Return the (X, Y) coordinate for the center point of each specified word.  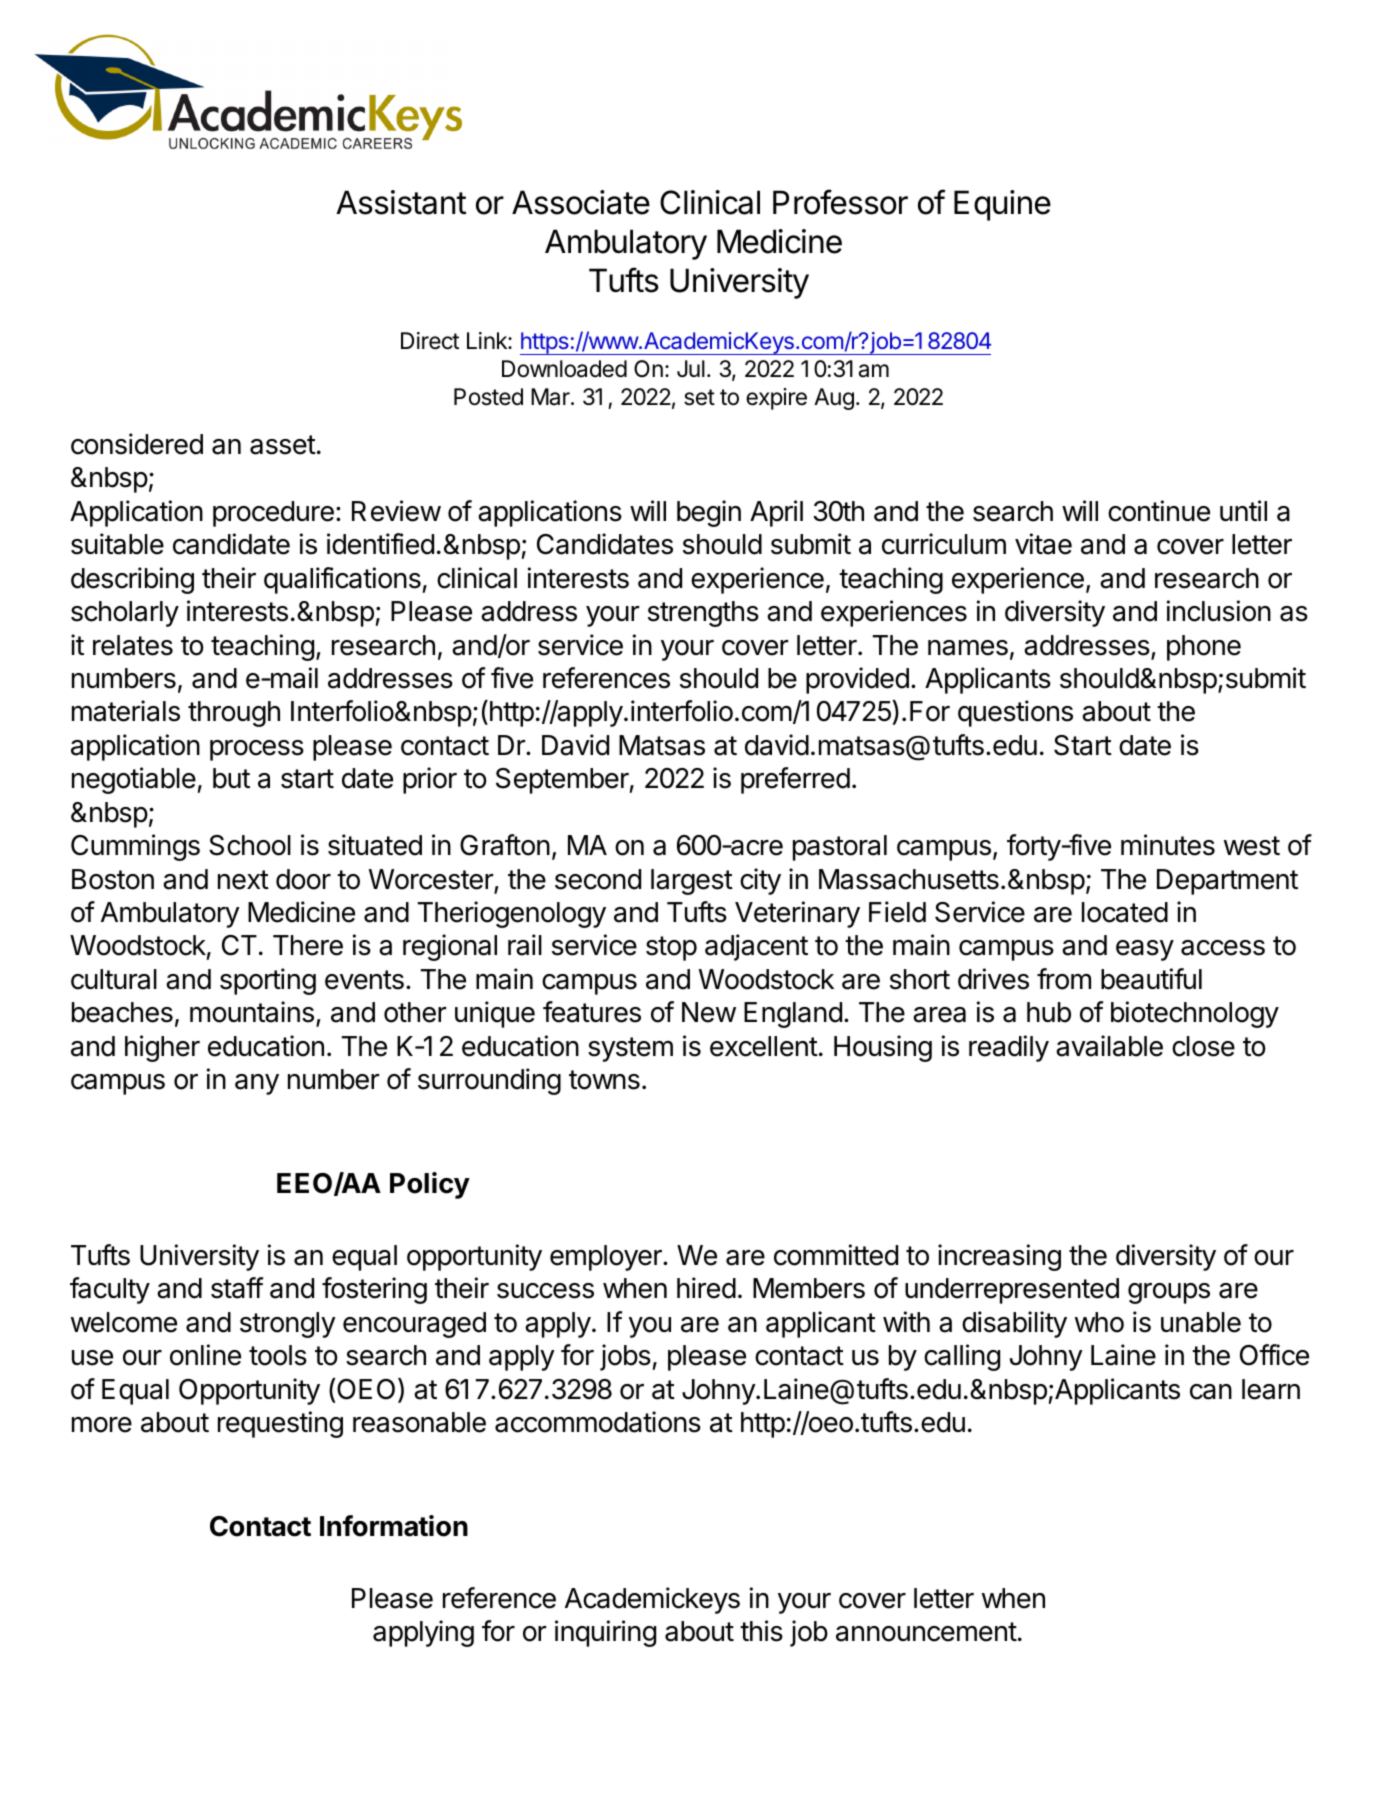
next (243, 880)
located (1125, 912)
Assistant (401, 202)
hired (706, 1288)
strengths (703, 614)
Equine (1002, 205)
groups (1169, 1293)
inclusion (1219, 611)
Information (394, 1526)
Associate (581, 202)
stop (671, 948)
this (761, 1631)
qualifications (342, 580)
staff (237, 1288)
